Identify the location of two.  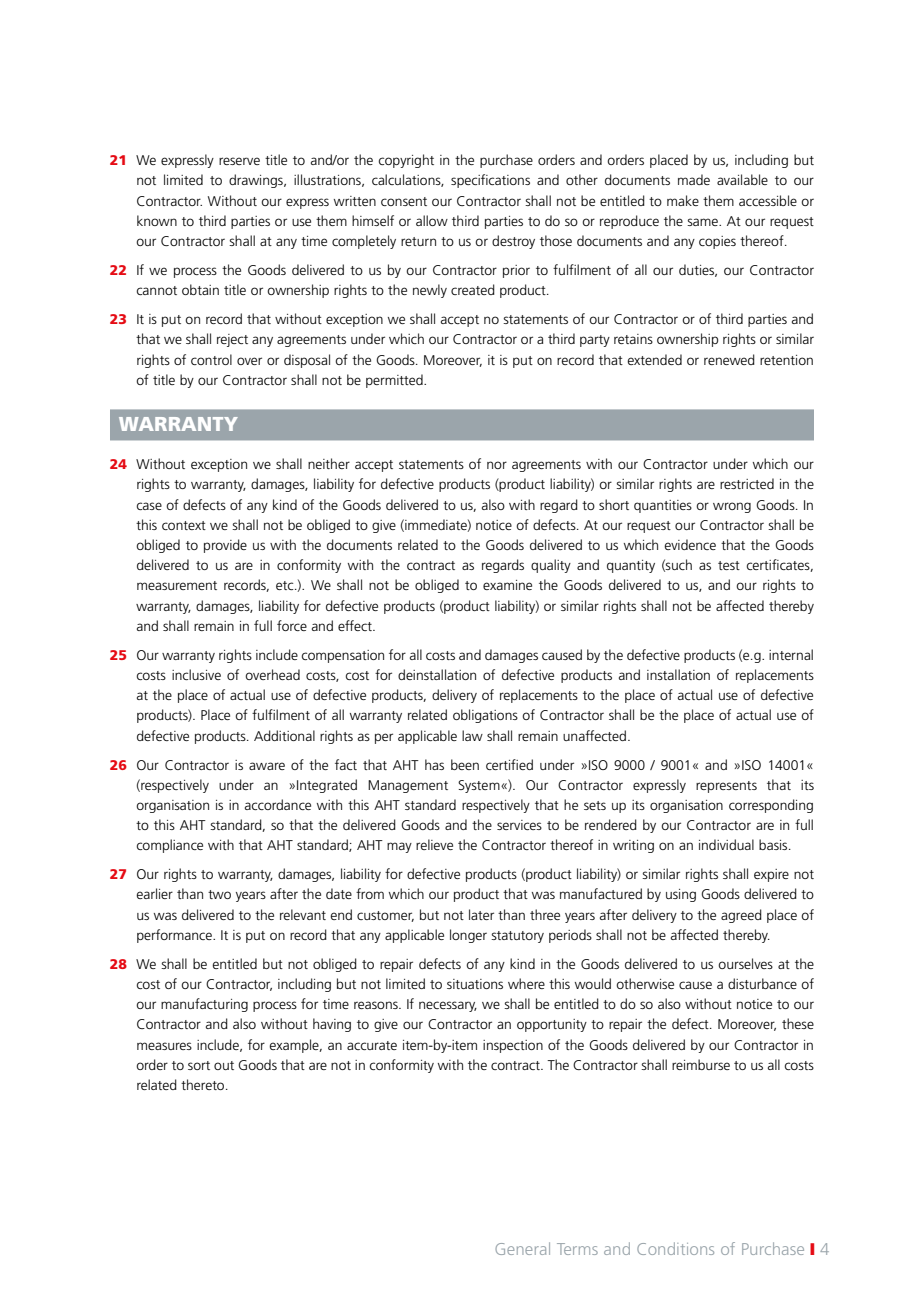
(219, 894).
